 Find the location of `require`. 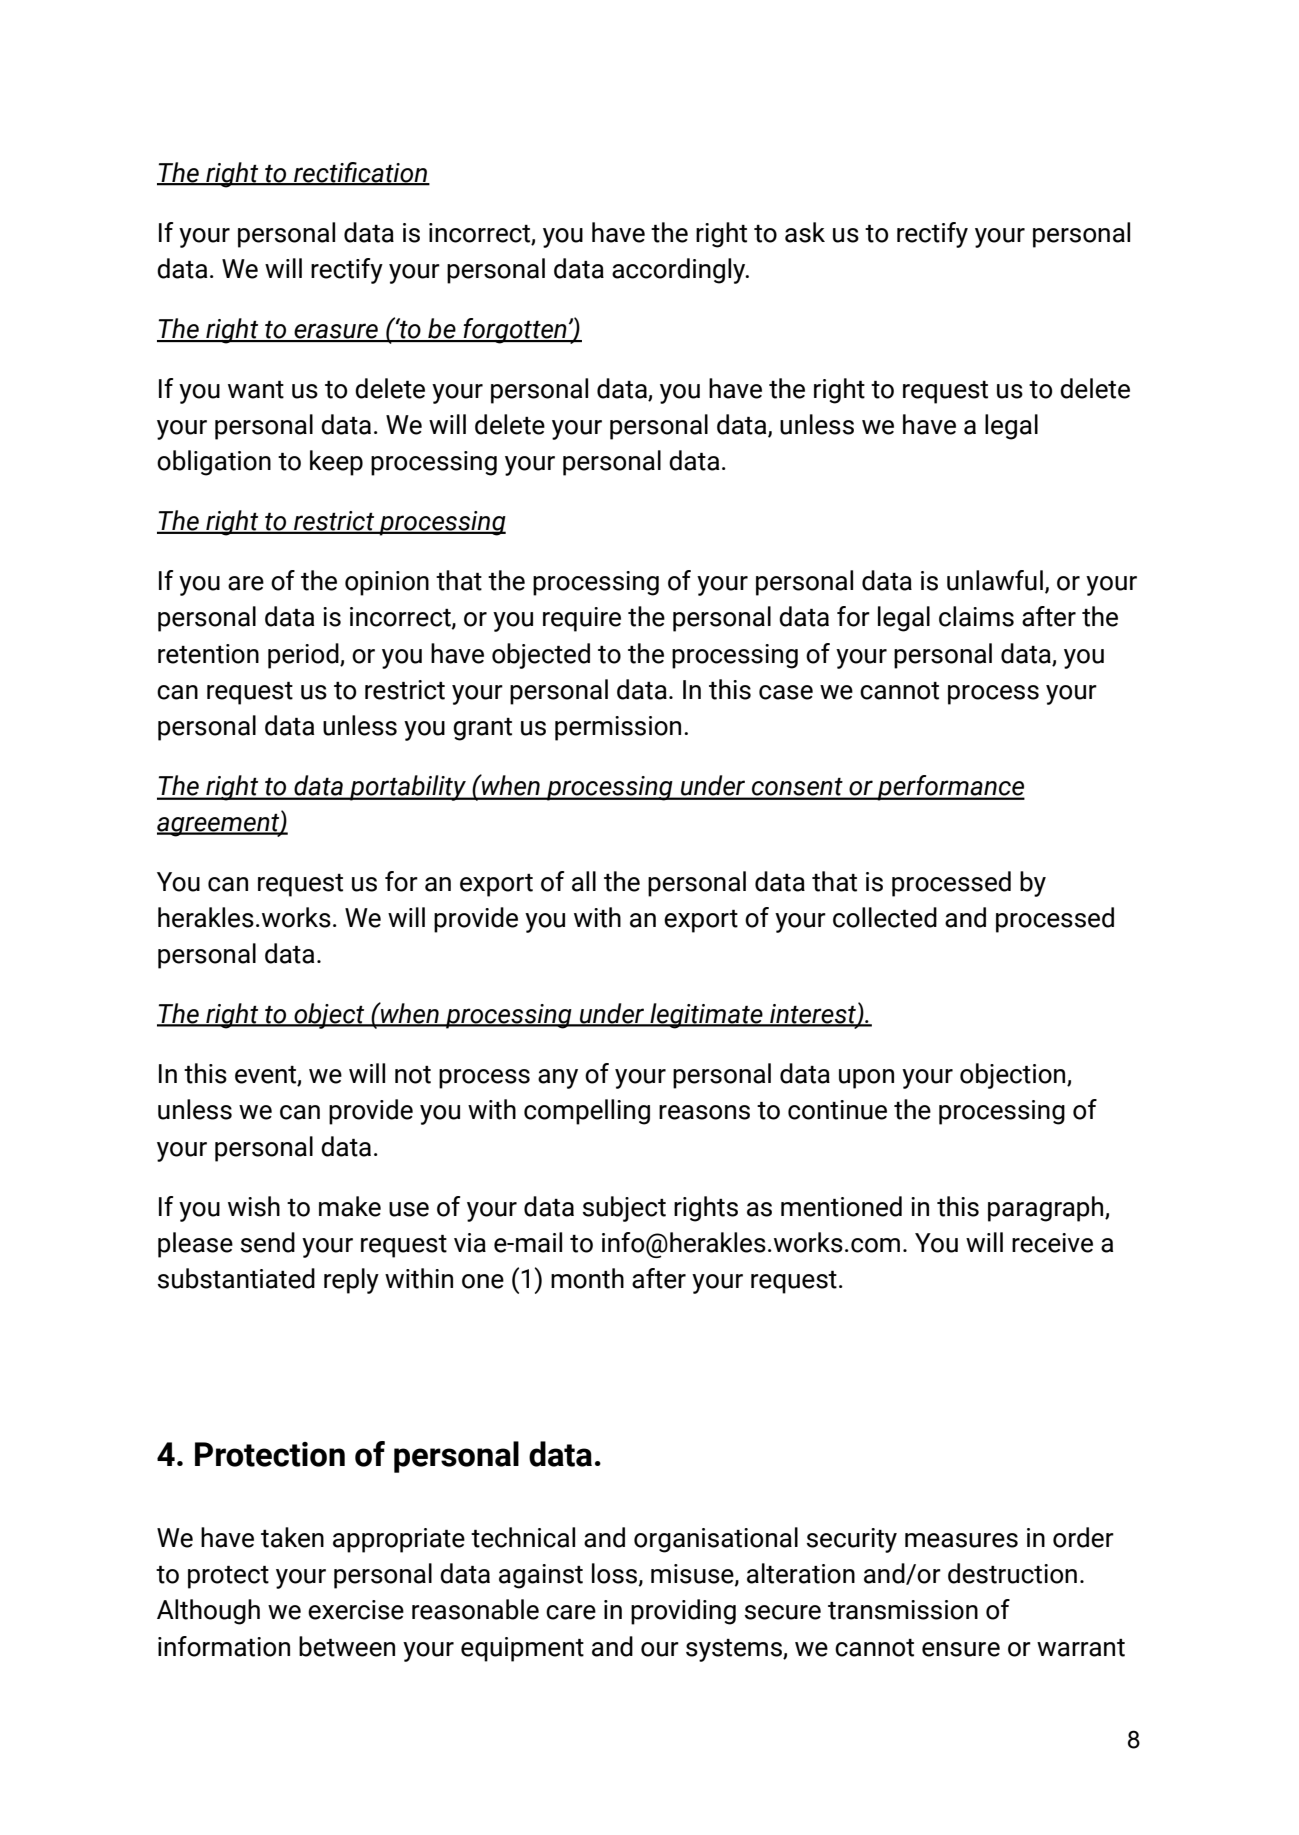

require is located at coordinates (582, 619).
